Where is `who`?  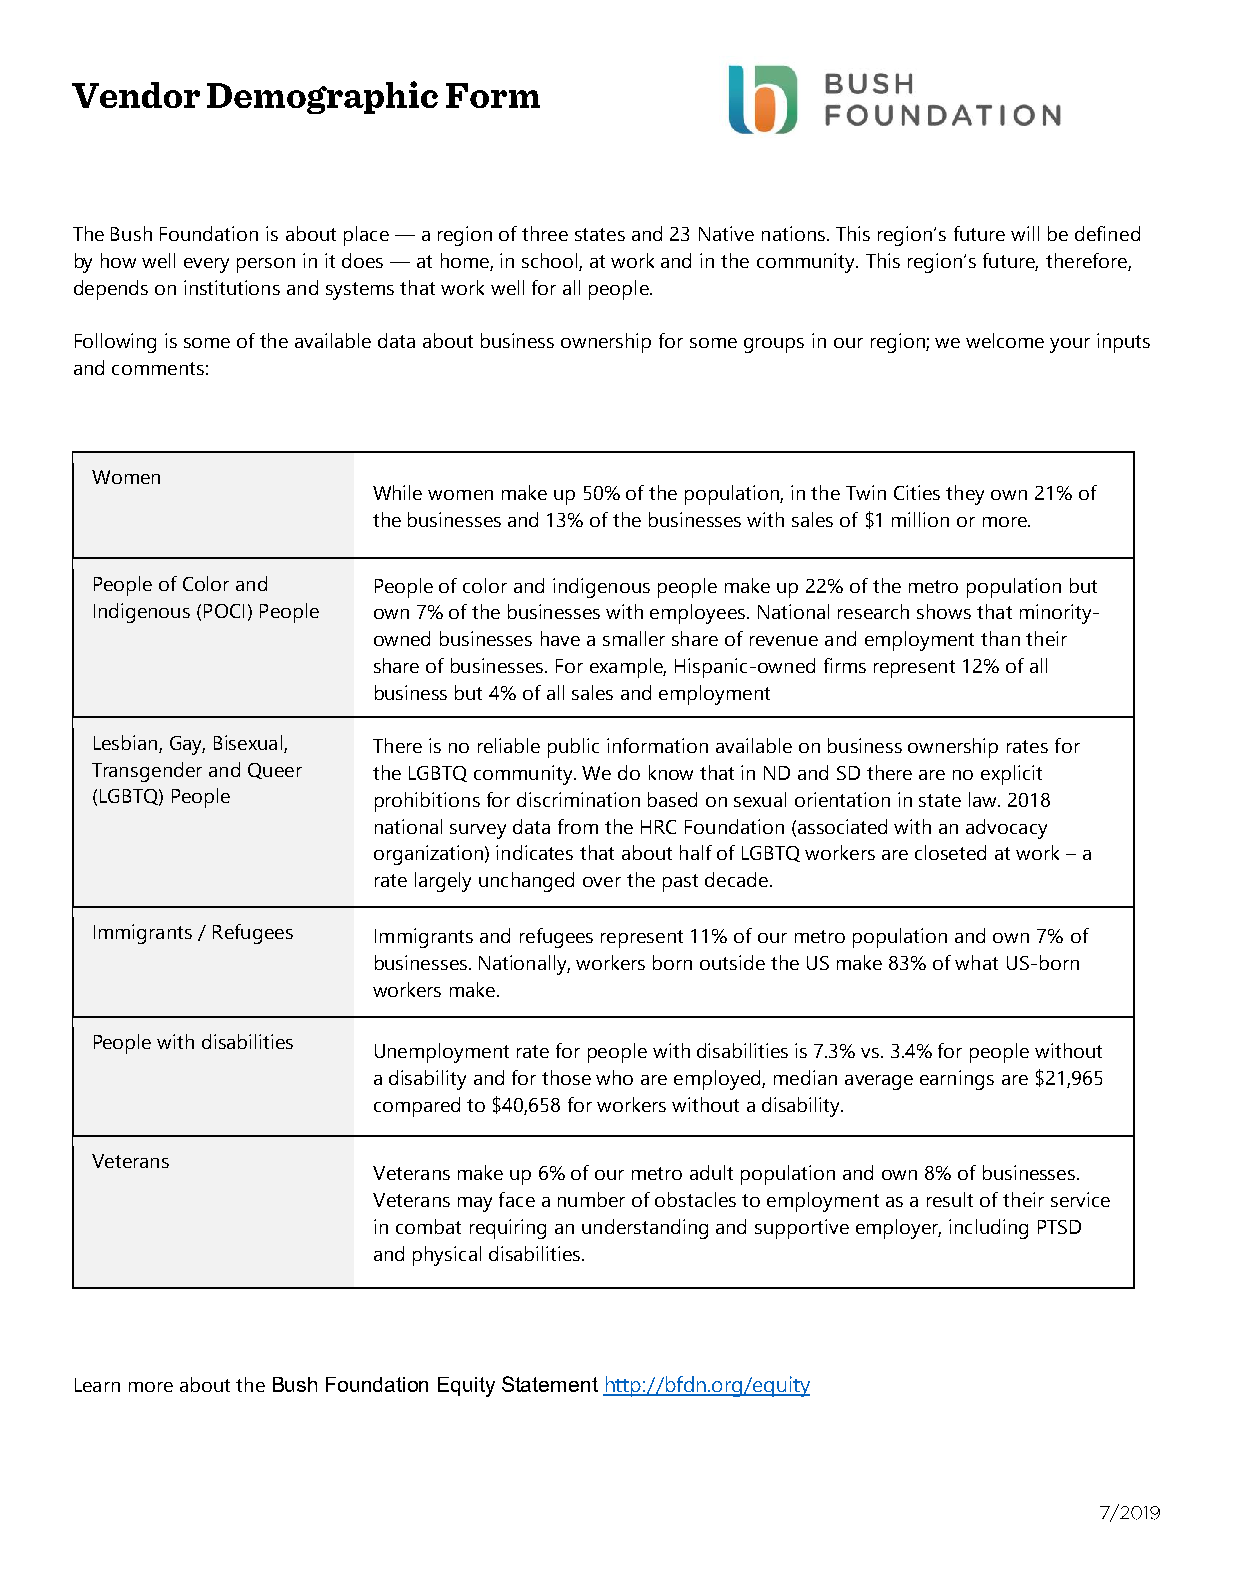
who is located at coordinates (614, 1077).
